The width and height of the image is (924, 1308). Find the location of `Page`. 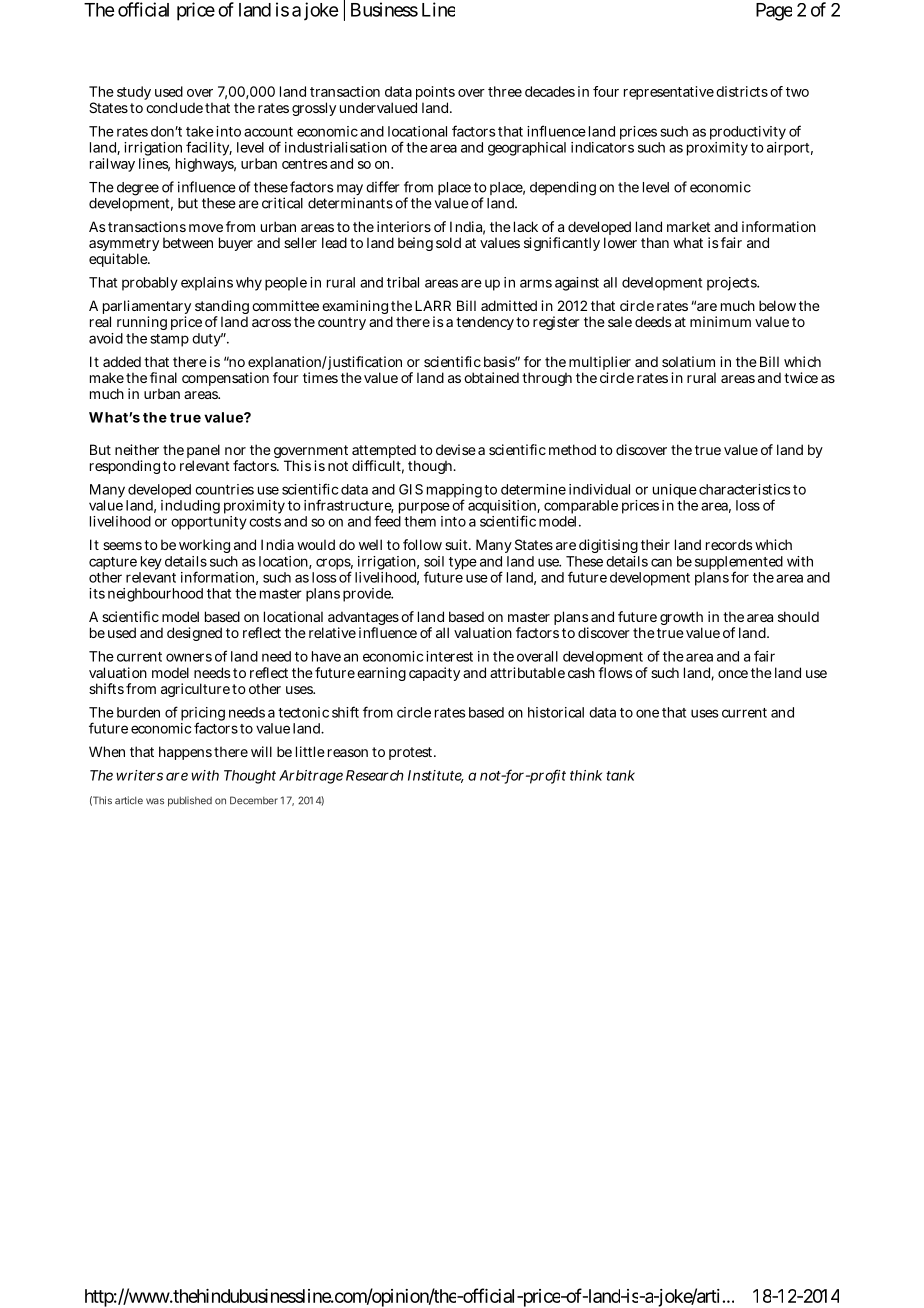

Page is located at coordinates (774, 12).
